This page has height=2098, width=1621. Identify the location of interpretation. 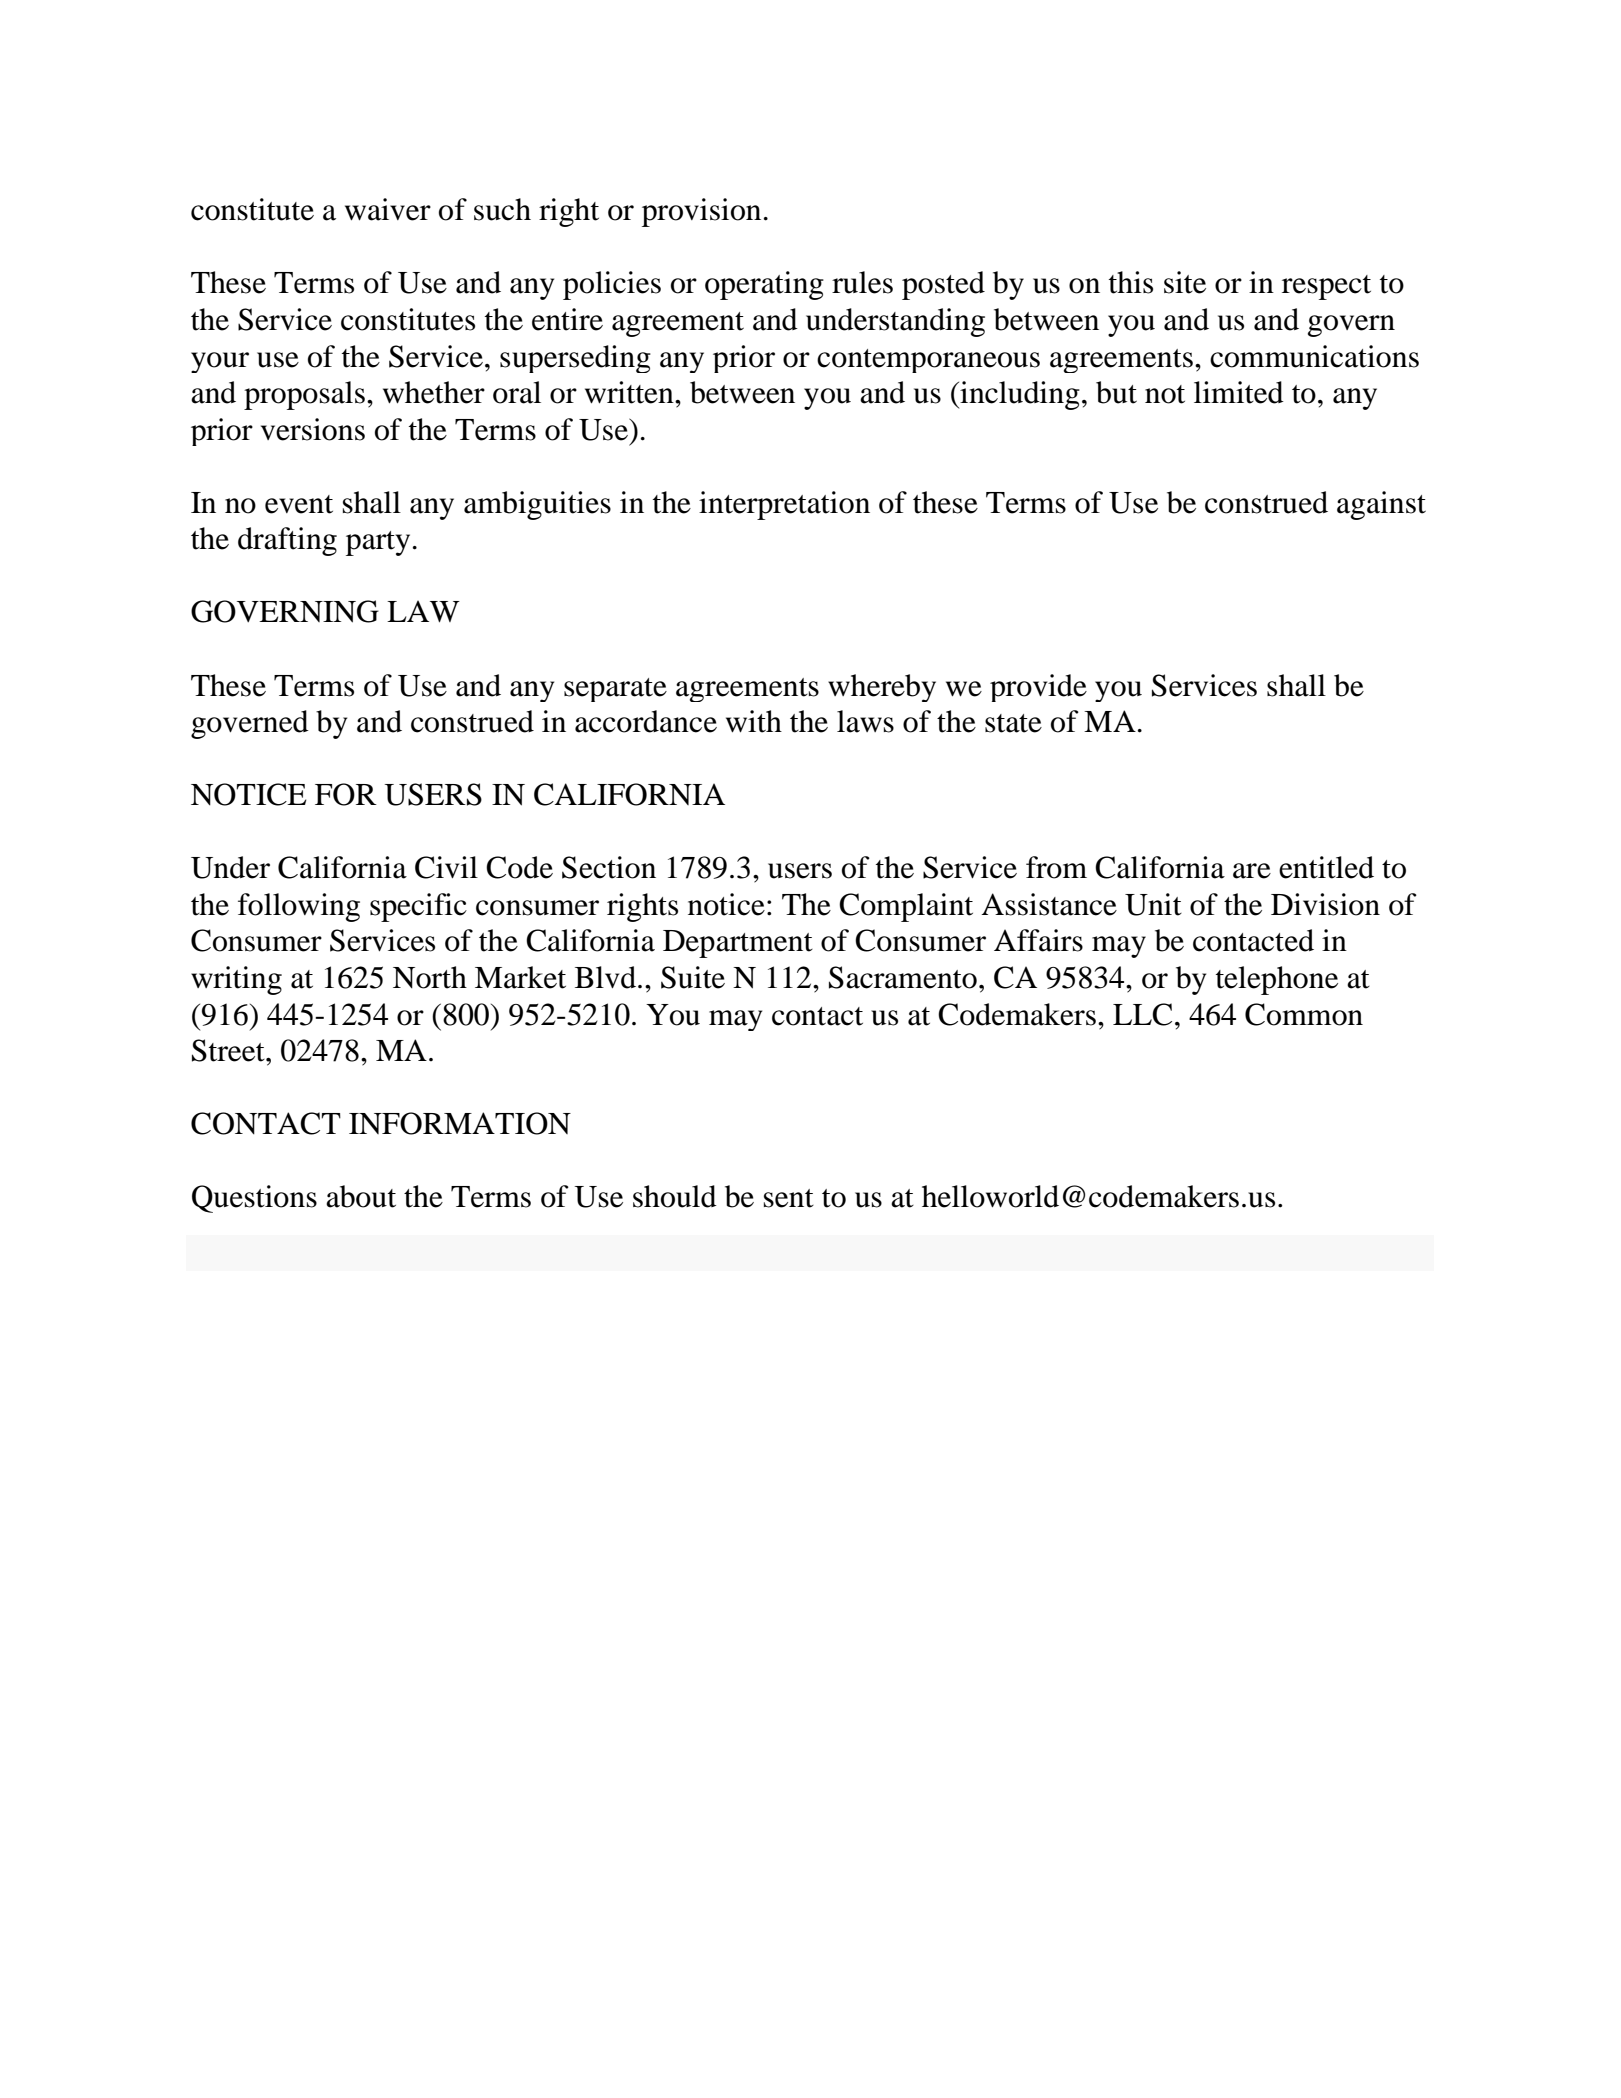
(784, 505).
